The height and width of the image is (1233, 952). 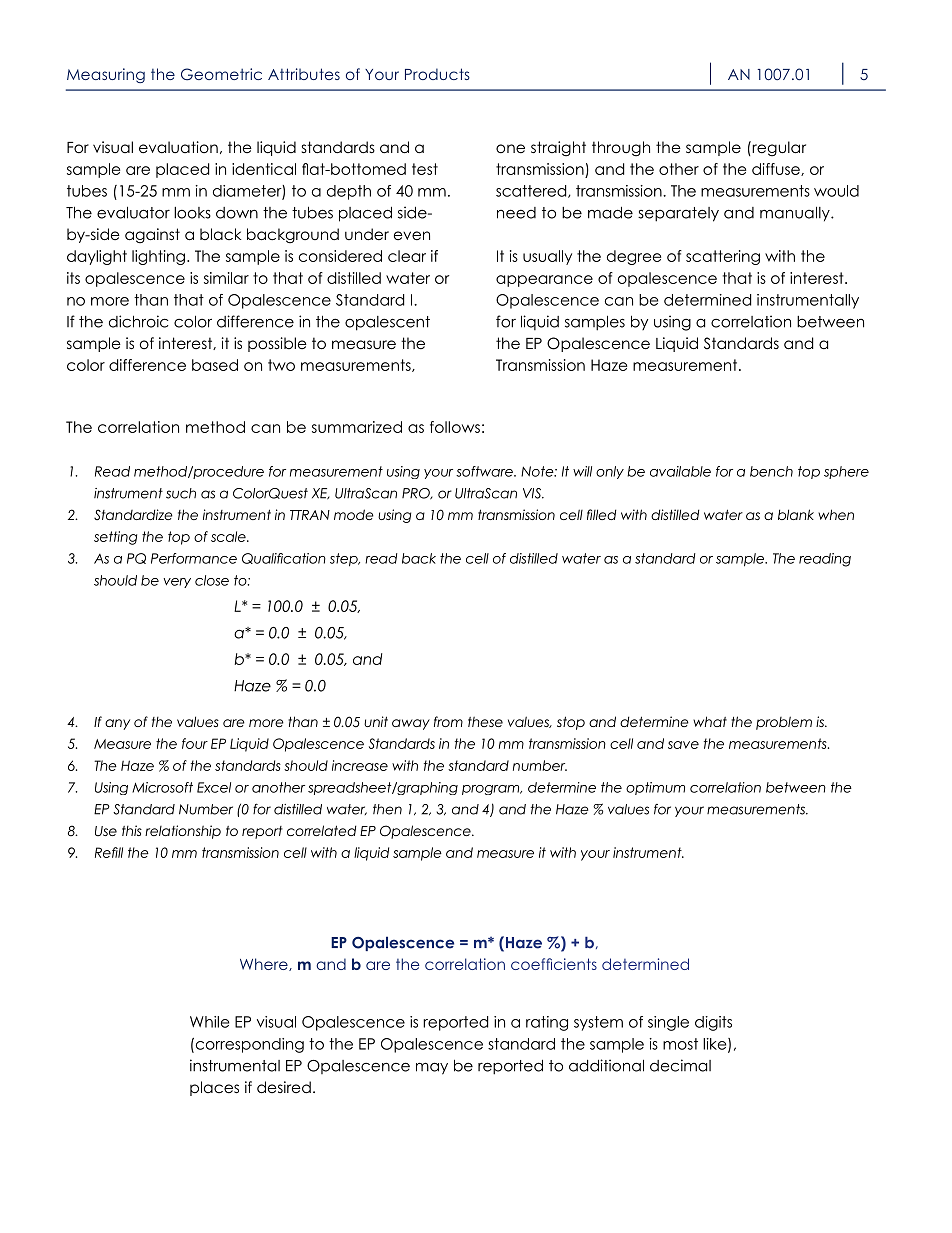 I want to click on regular, so click(x=778, y=149).
